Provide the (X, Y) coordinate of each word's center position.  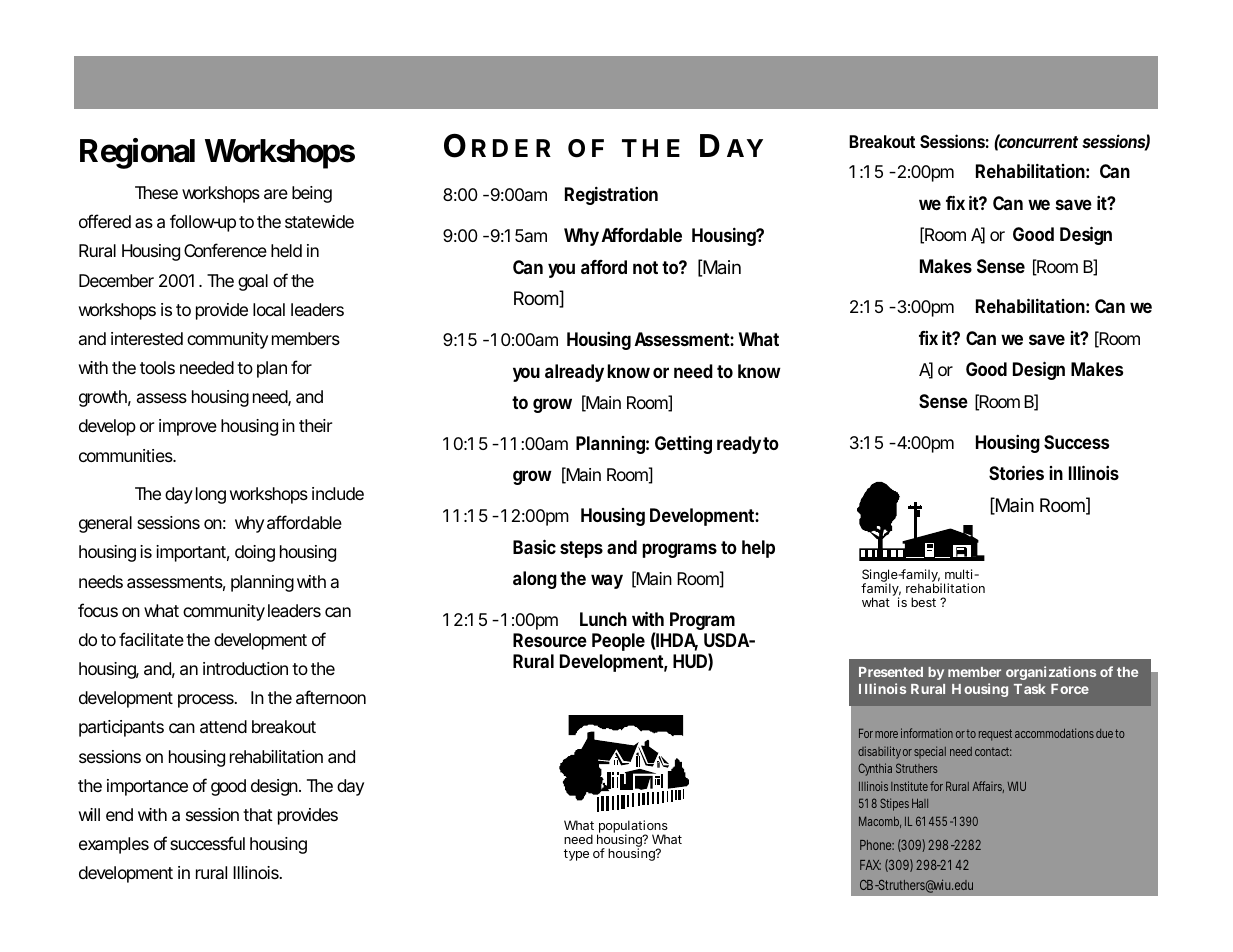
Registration (611, 195)
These (156, 192)
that (258, 814)
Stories (1016, 472)
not (645, 267)
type (576, 855)
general (105, 524)
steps (581, 549)
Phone (877, 845)
